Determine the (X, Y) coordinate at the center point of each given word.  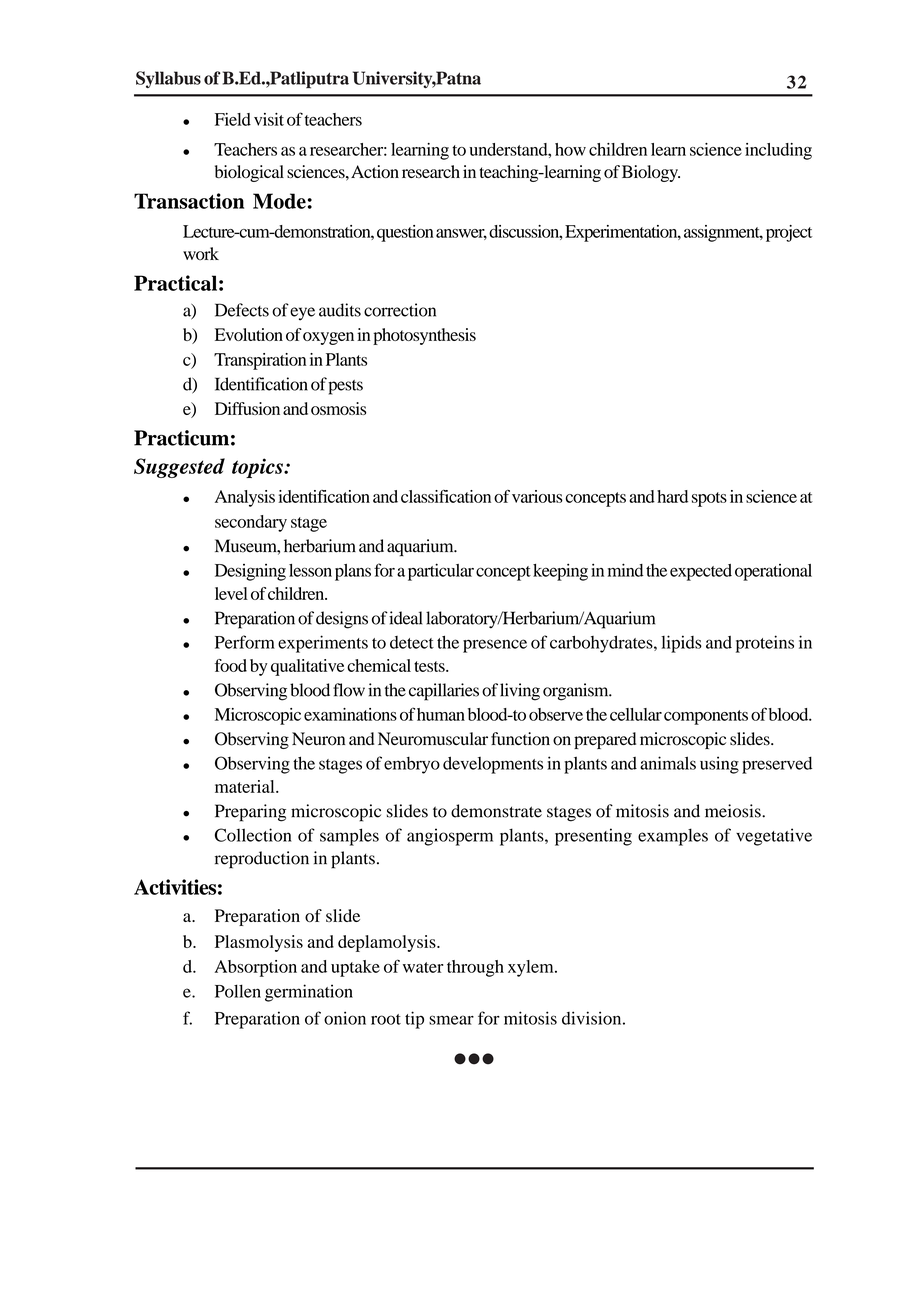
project (789, 233)
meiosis (734, 811)
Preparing (250, 813)
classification (446, 496)
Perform (245, 642)
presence (495, 646)
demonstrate (496, 811)
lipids (681, 644)
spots (709, 499)
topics (258, 468)
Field (233, 119)
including (778, 151)
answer (461, 234)
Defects (242, 310)
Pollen (238, 991)
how (570, 149)
